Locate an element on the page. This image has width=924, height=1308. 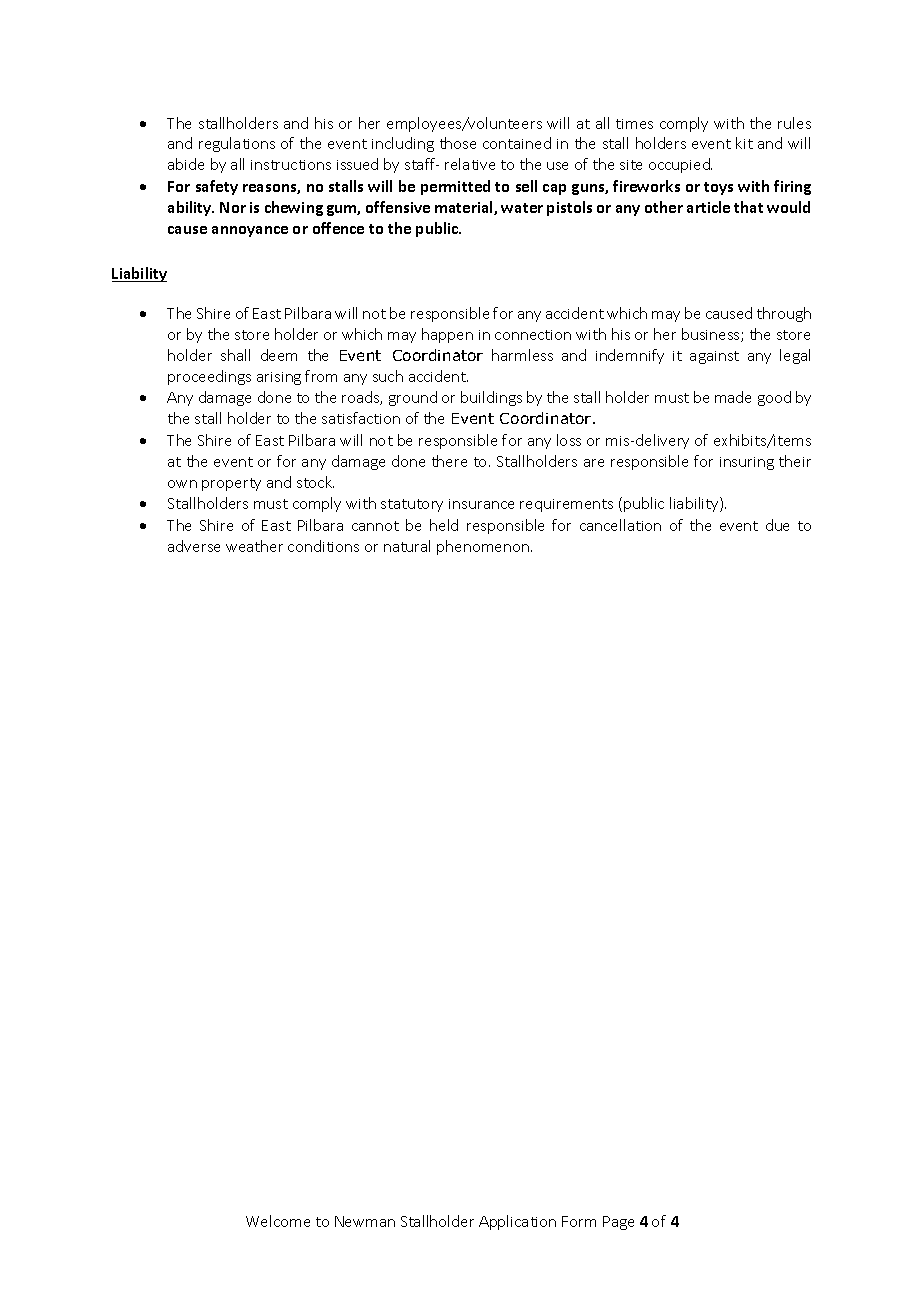
regulations is located at coordinates (237, 144).
